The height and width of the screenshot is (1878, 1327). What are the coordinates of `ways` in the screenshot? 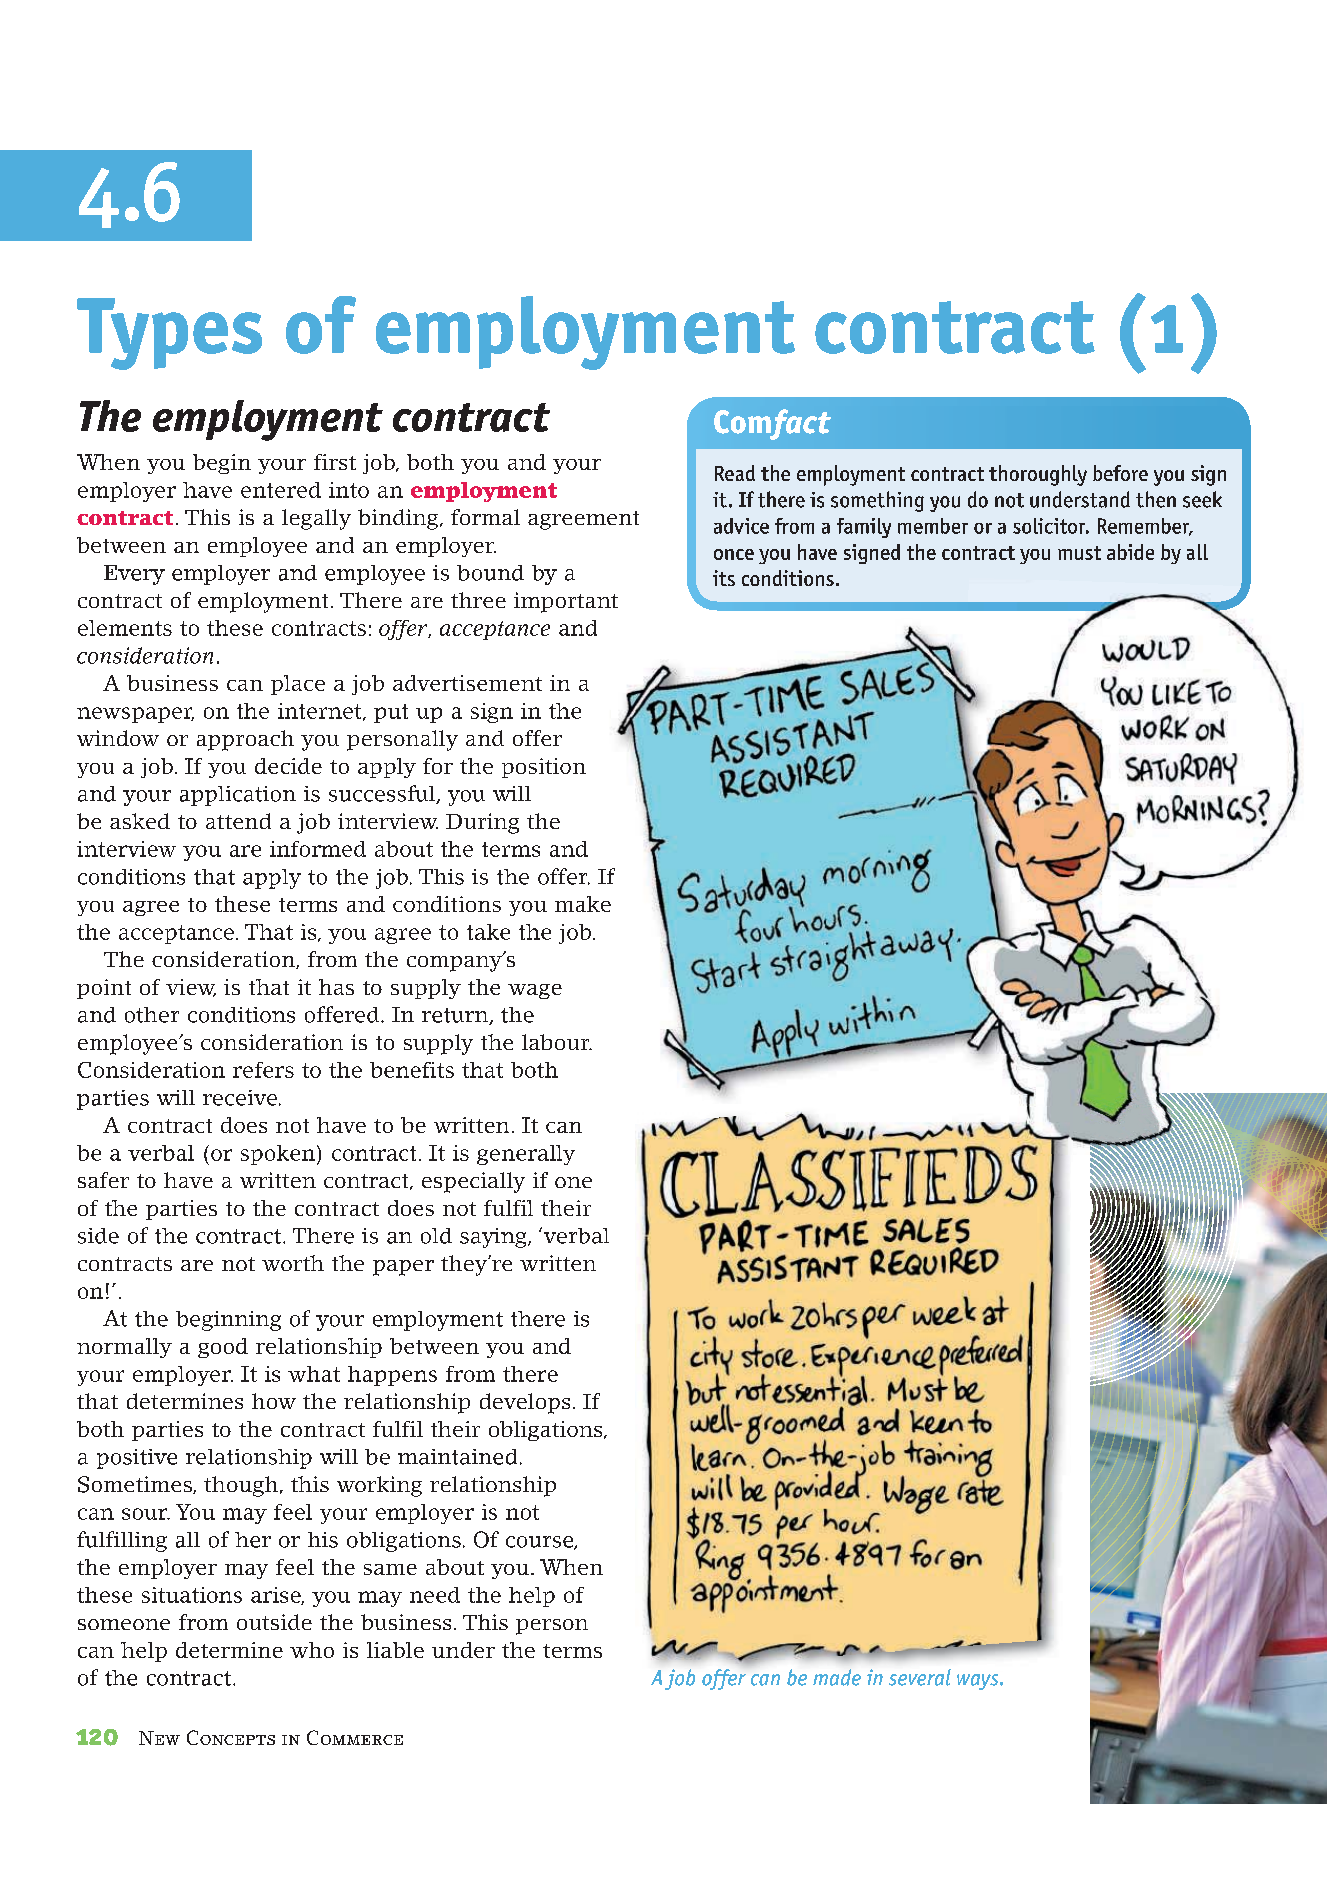 It's located at (979, 1682).
